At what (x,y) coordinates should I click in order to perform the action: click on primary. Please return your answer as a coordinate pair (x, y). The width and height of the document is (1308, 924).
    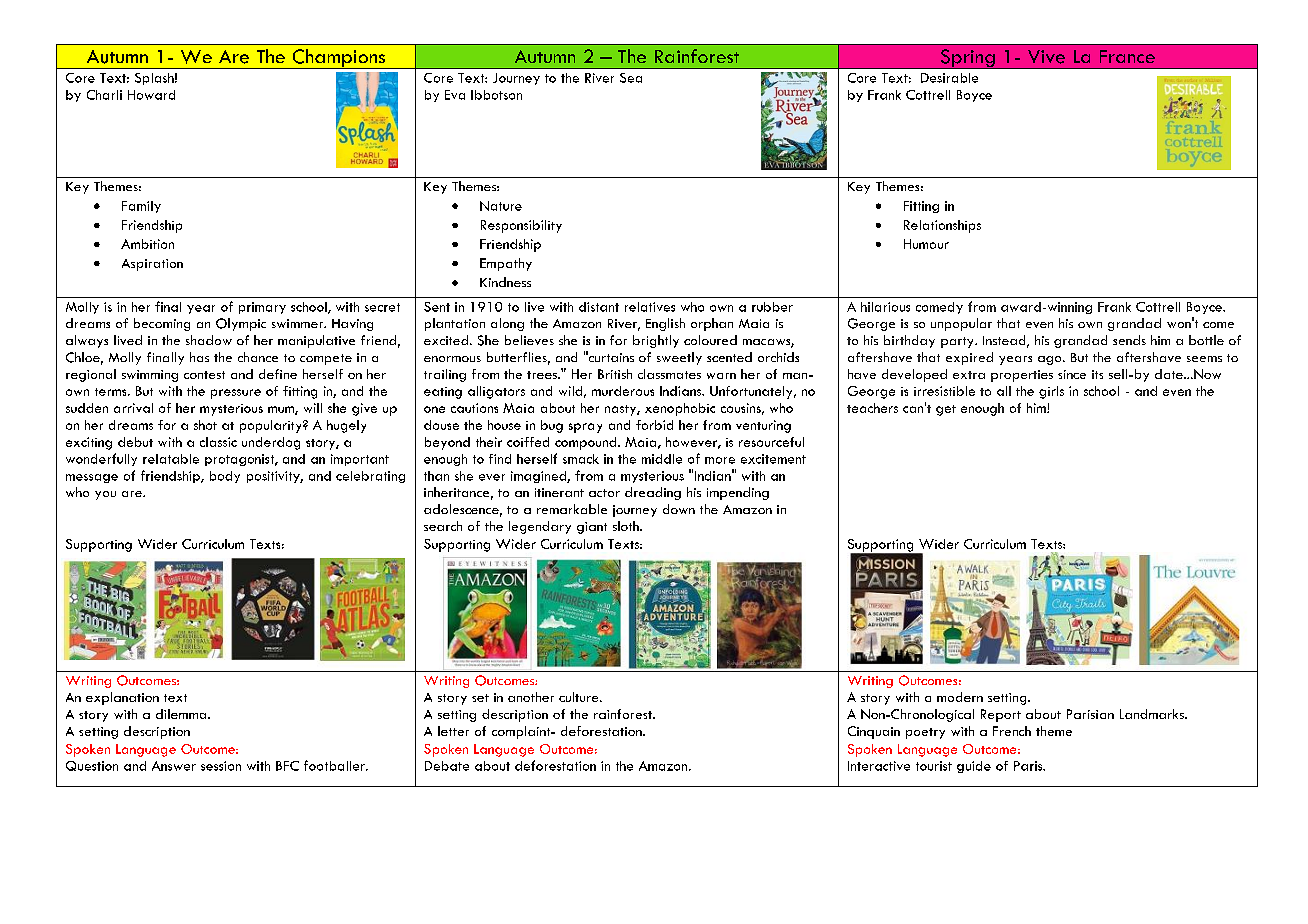
    Looking at the image, I should click on (262, 308).
